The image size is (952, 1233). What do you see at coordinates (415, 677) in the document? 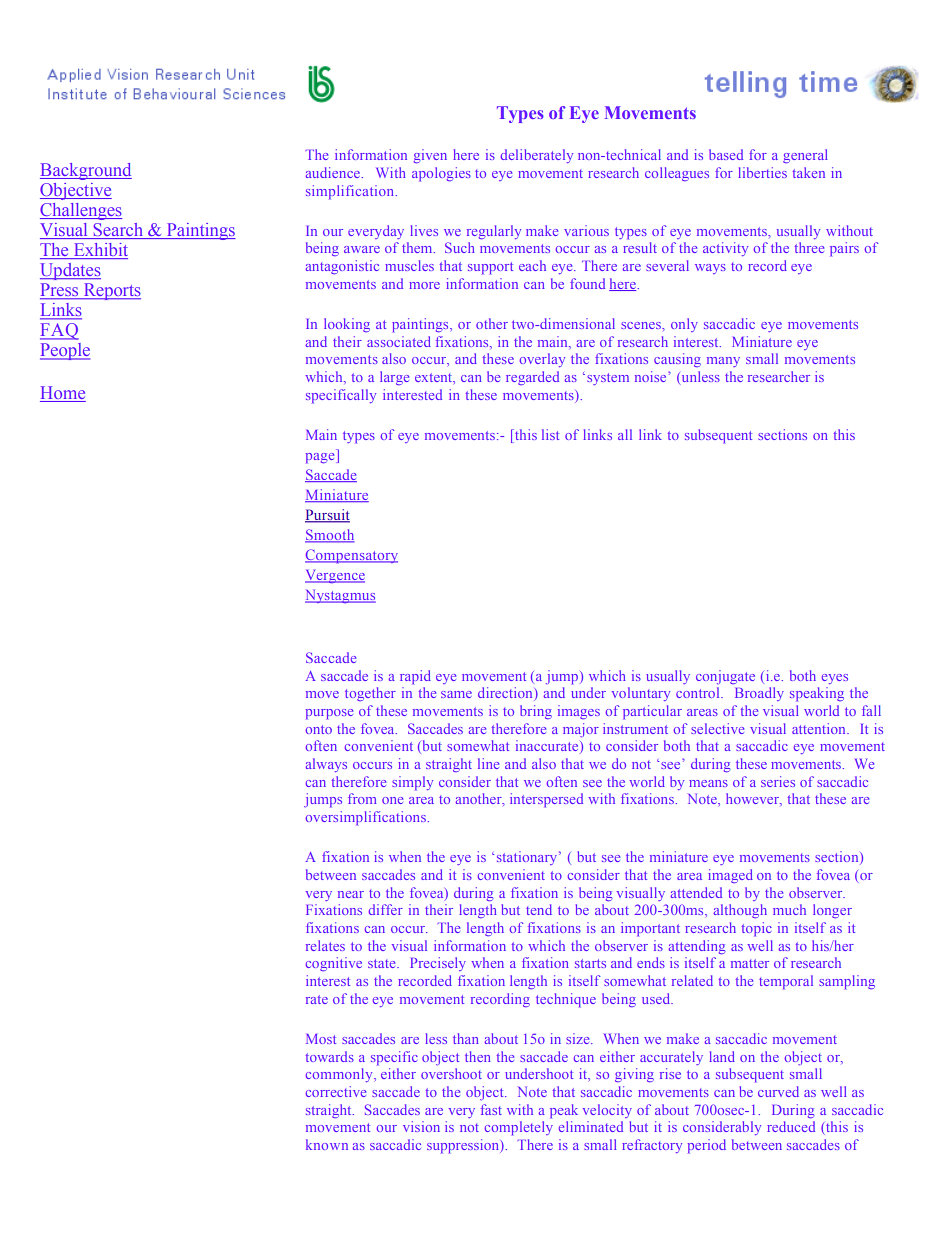
I see `rapid` at bounding box center [415, 677].
